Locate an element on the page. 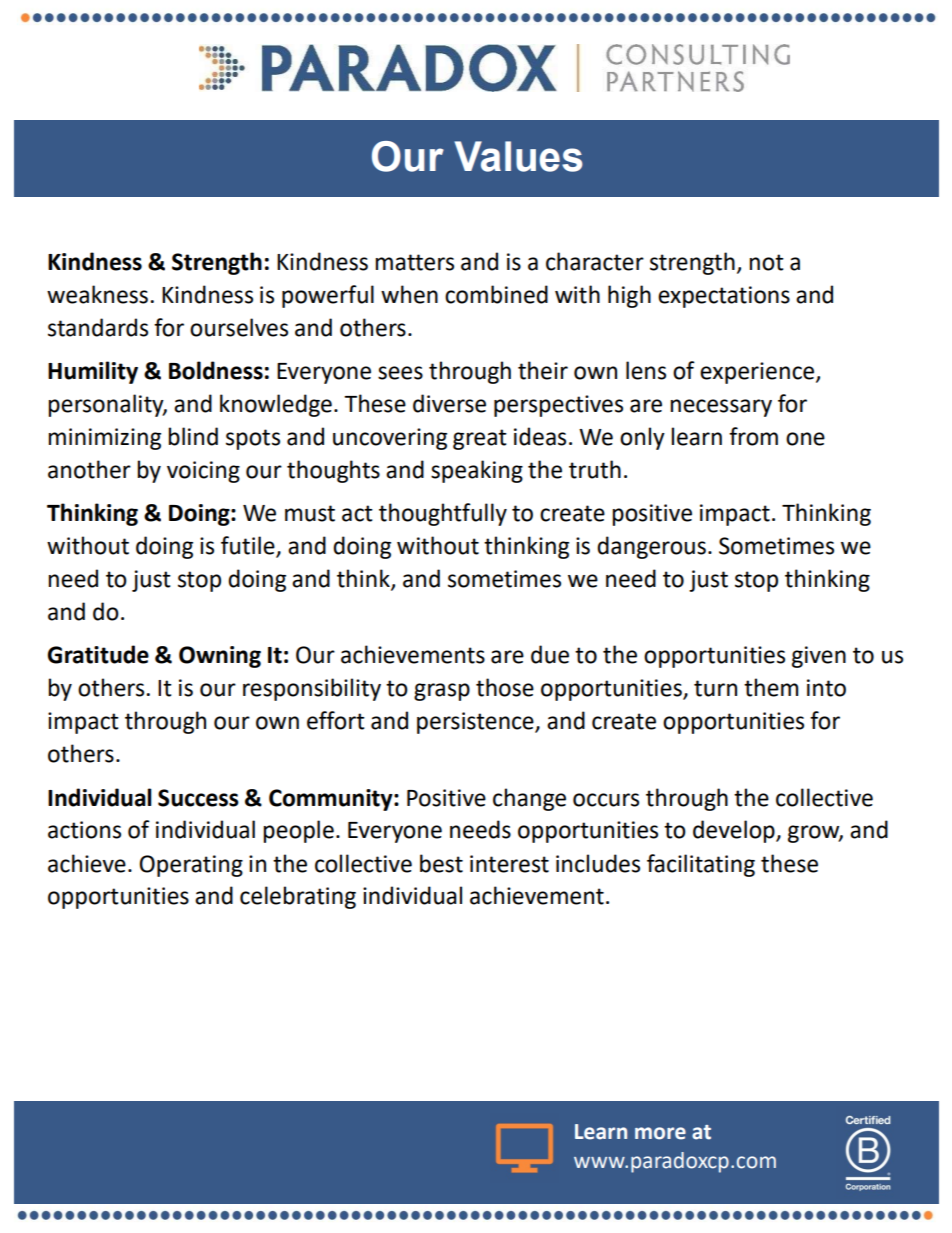  turn is located at coordinates (715, 688).
